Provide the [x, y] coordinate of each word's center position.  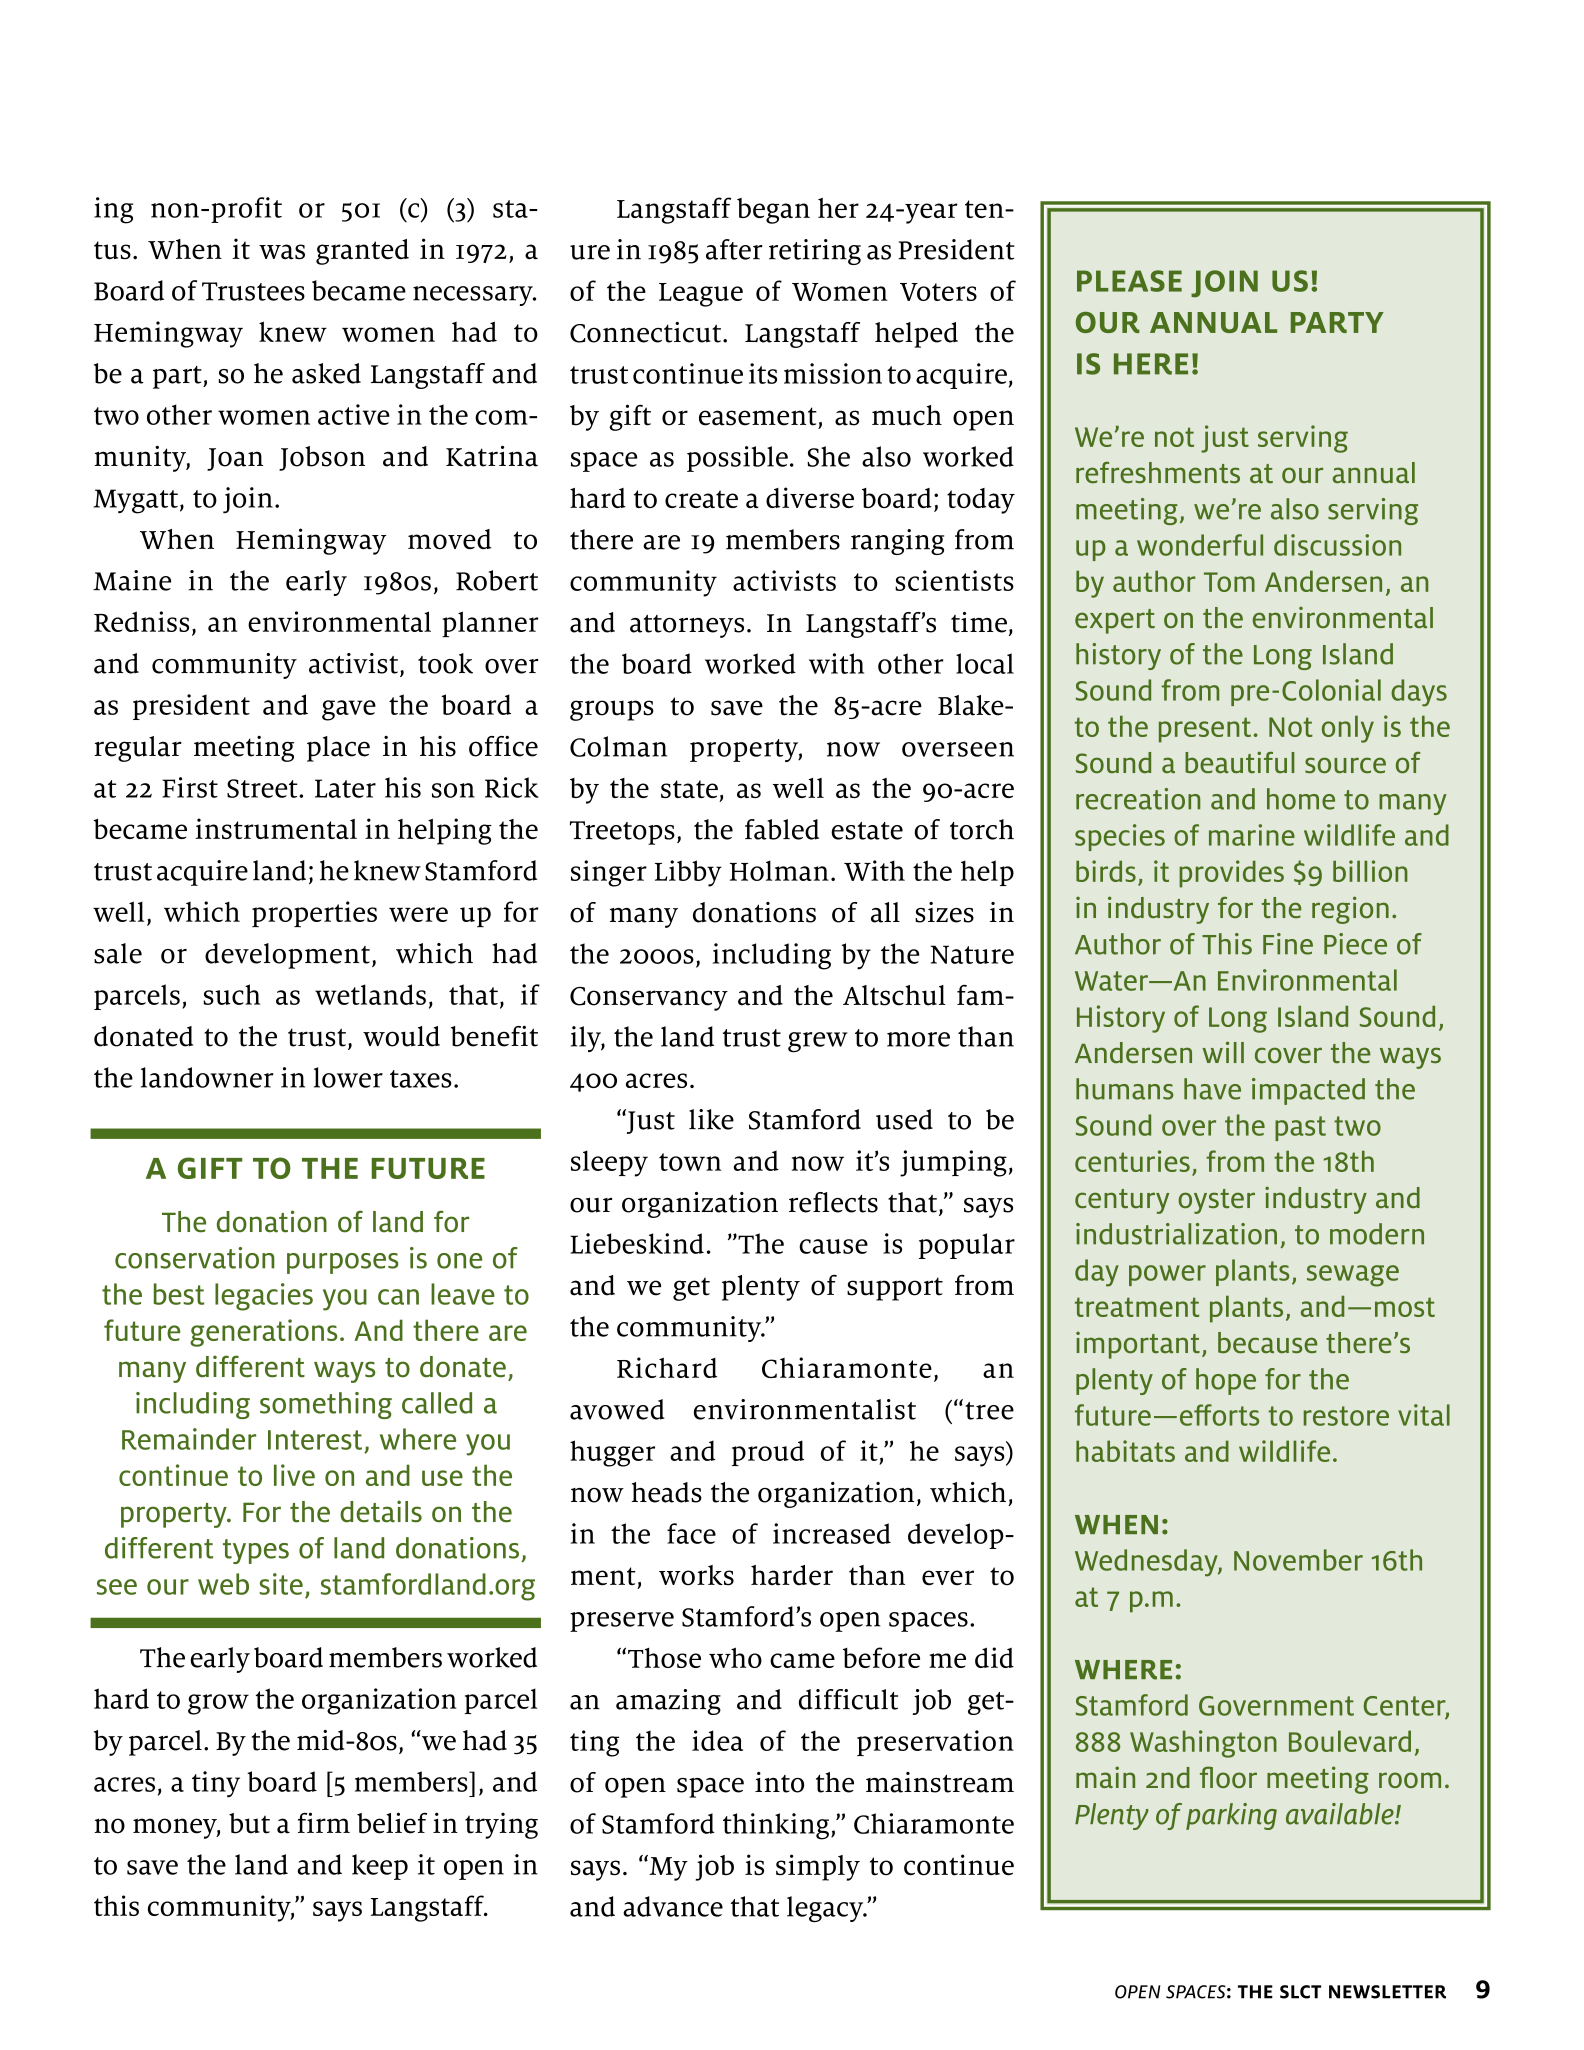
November [1298, 1560]
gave [349, 710]
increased [832, 1533]
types [256, 1551]
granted [362, 252]
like [711, 1119]
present [1205, 730]
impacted [1308, 1091]
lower [348, 1077]
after [734, 249]
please [1129, 281]
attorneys [687, 626]
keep [380, 1867]
